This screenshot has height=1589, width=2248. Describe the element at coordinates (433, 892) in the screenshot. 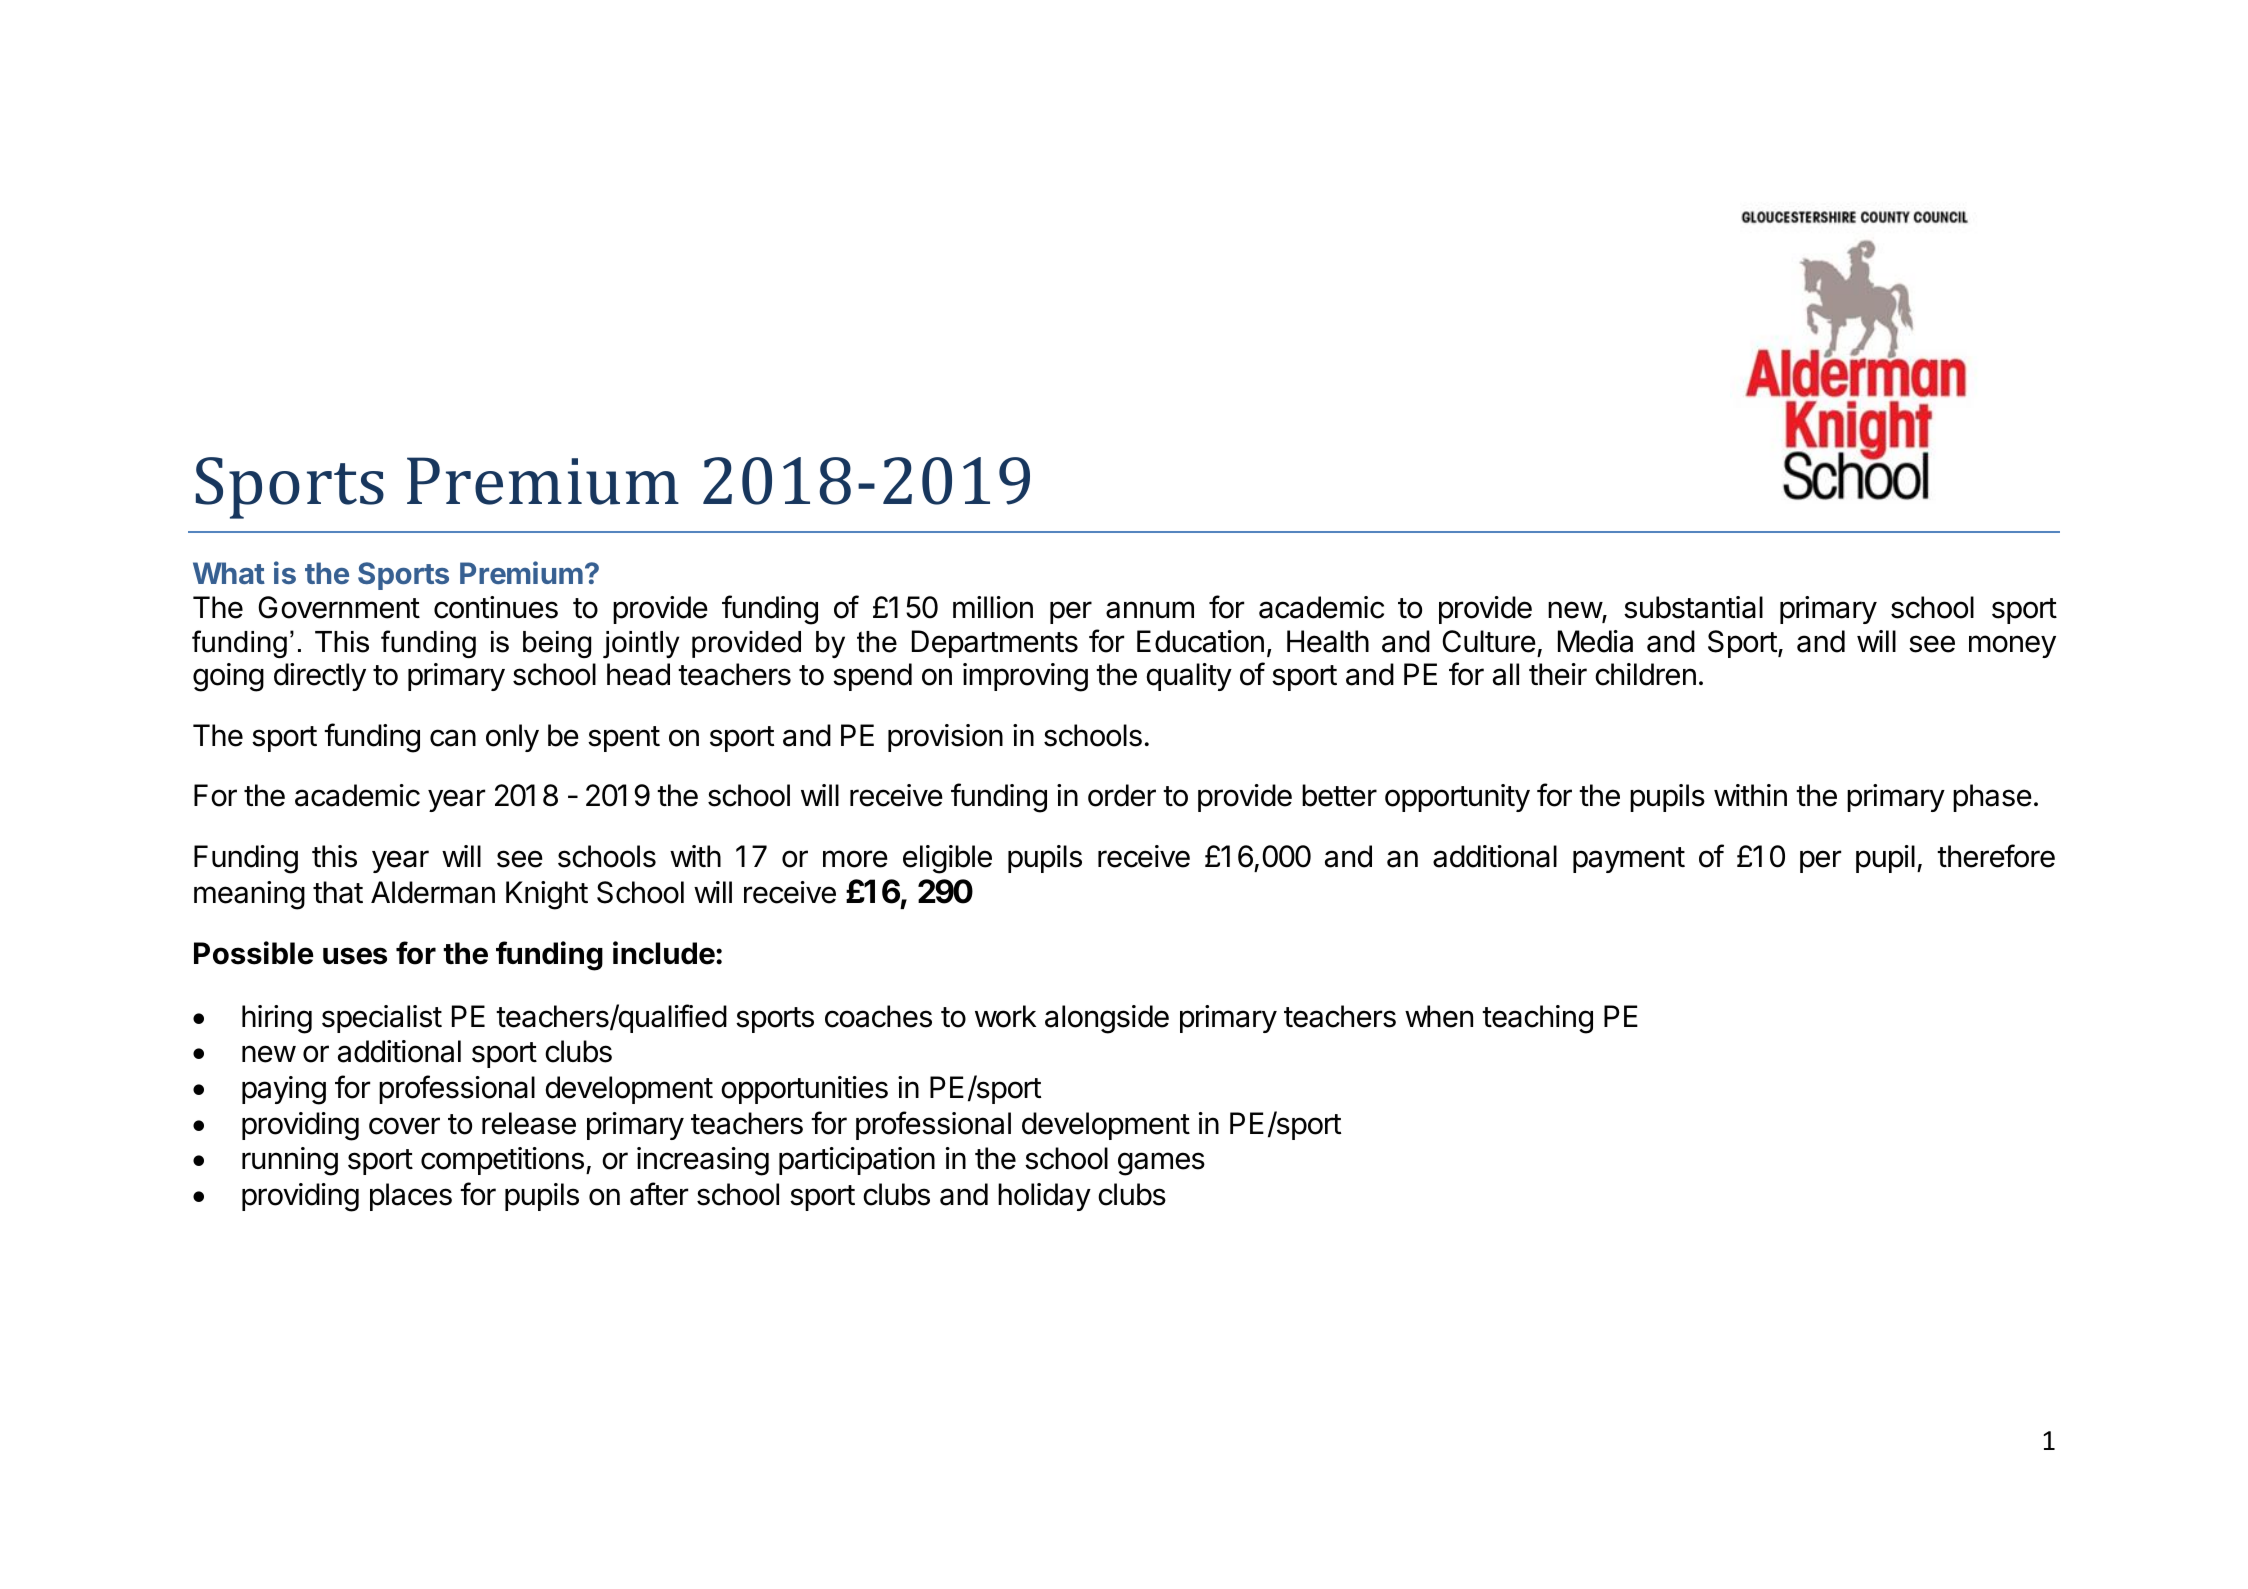

I see `Alderman` at that location.
